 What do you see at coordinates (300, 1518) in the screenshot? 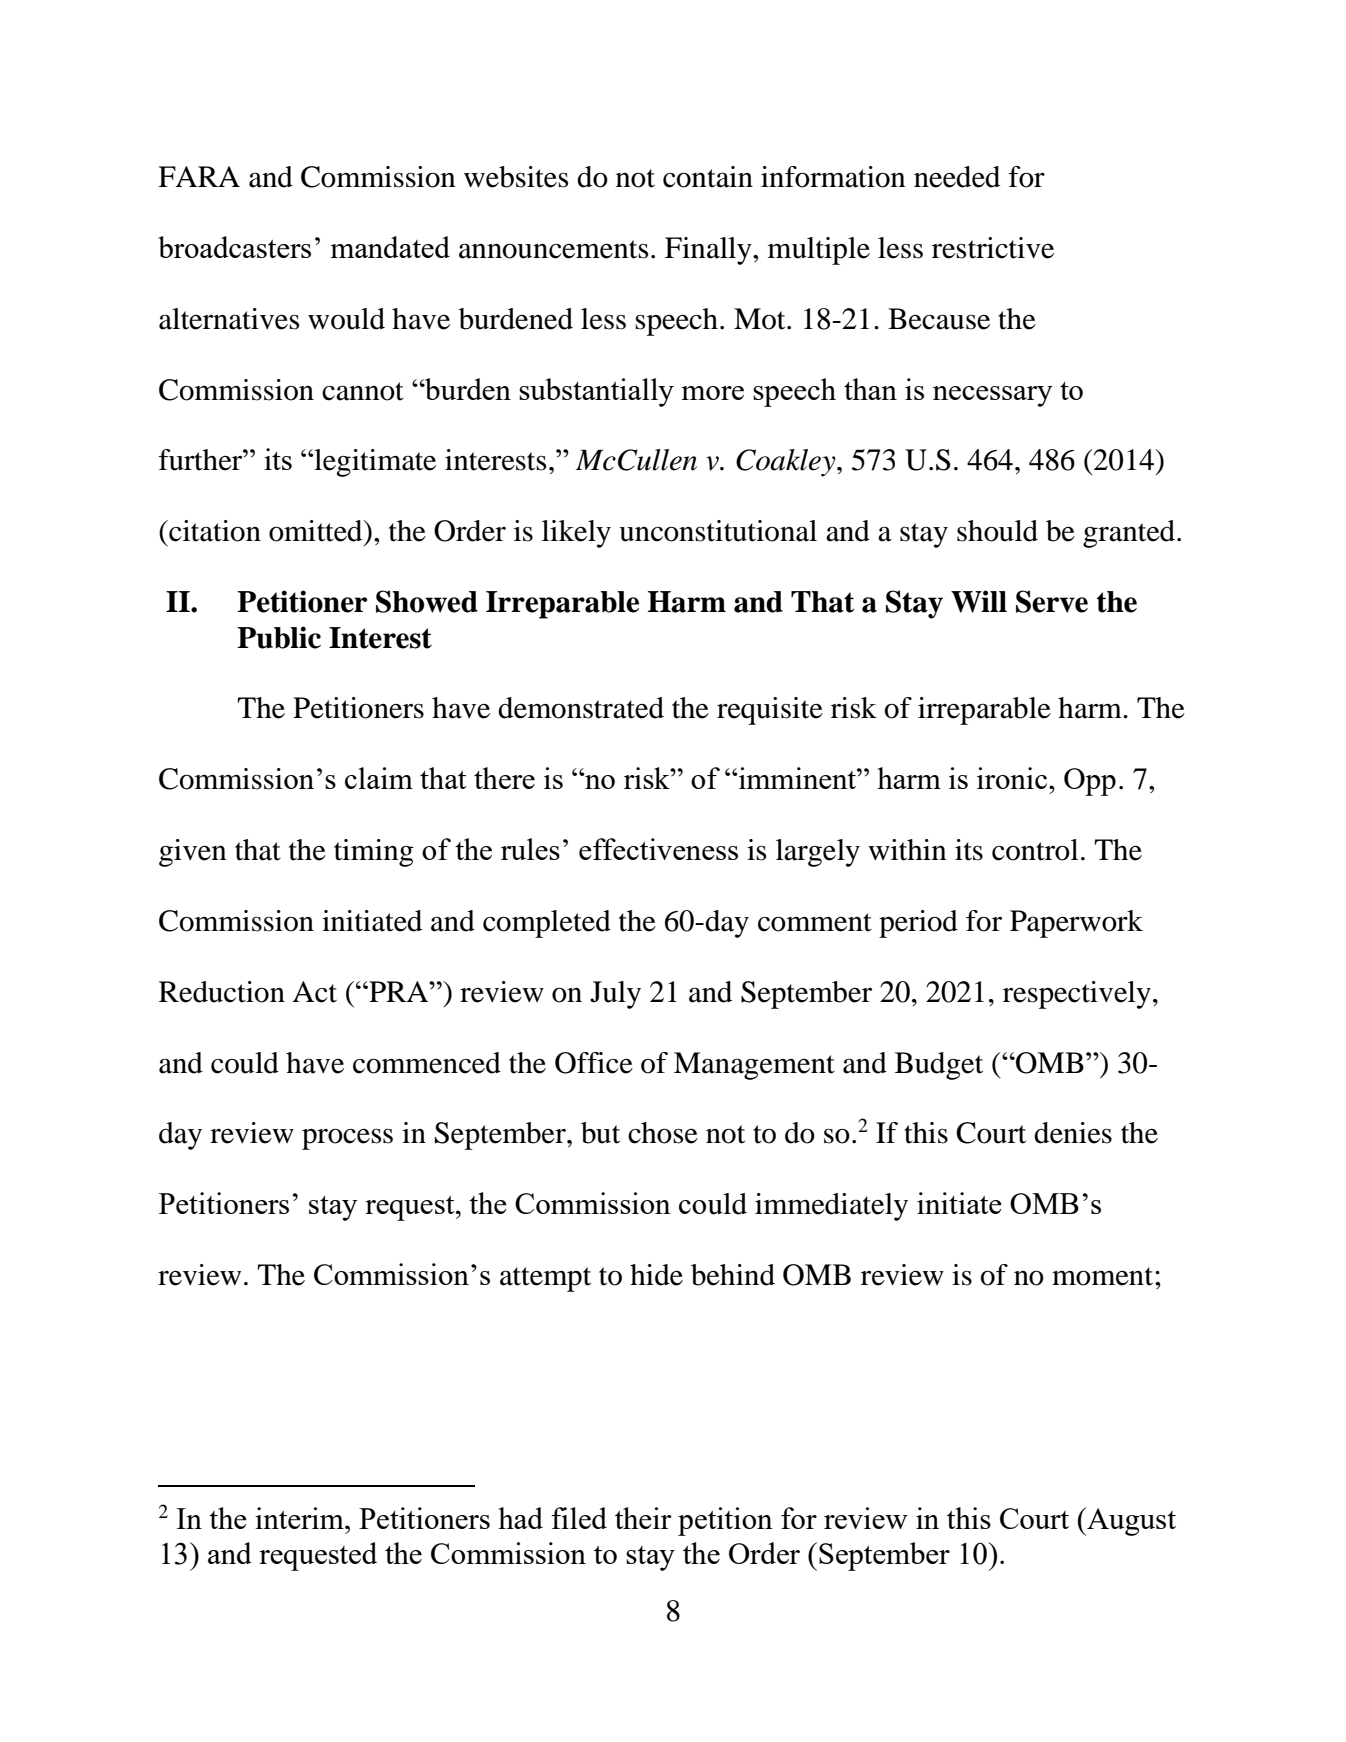
I see `interim` at bounding box center [300, 1518].
